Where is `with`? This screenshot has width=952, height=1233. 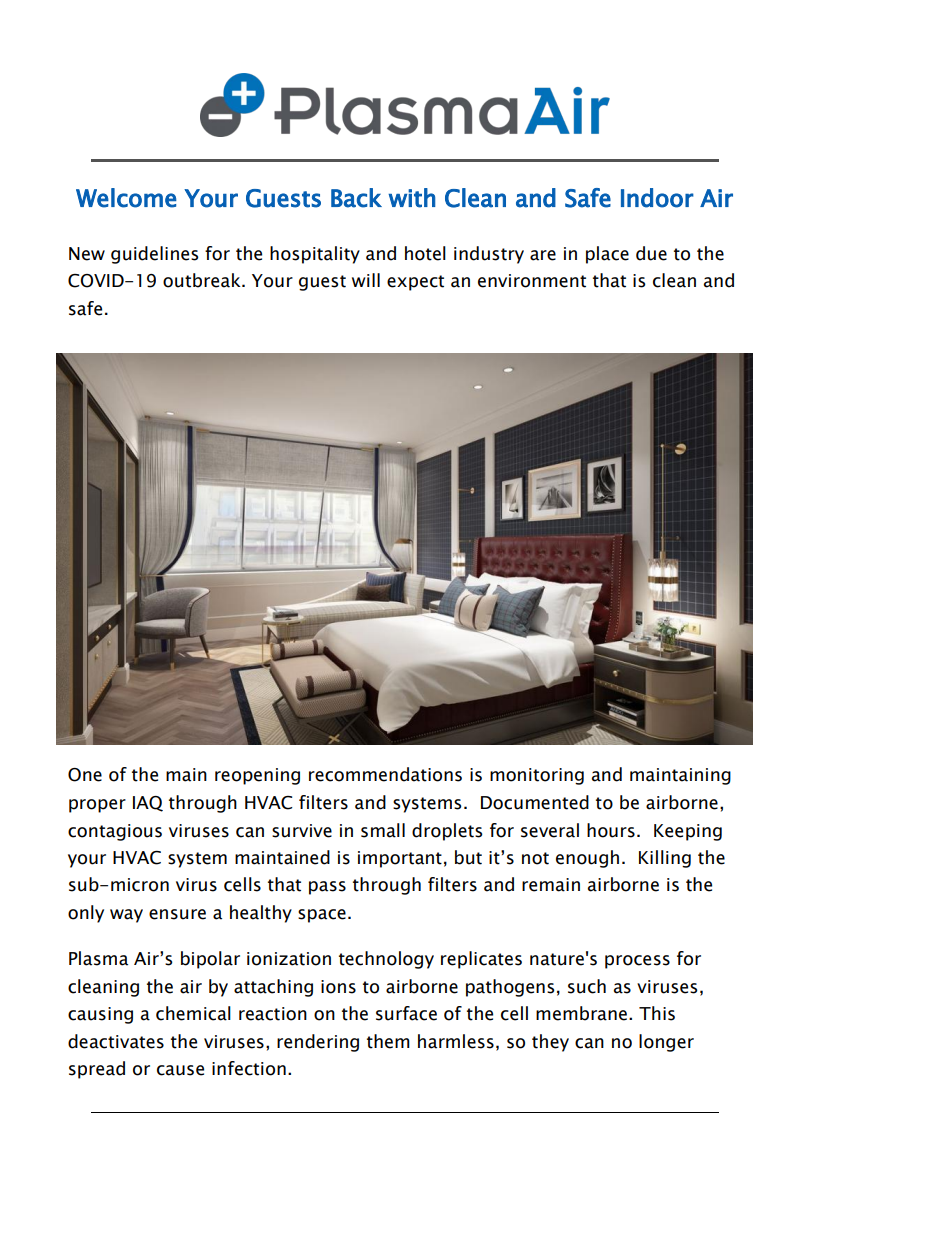
with is located at coordinates (411, 198).
